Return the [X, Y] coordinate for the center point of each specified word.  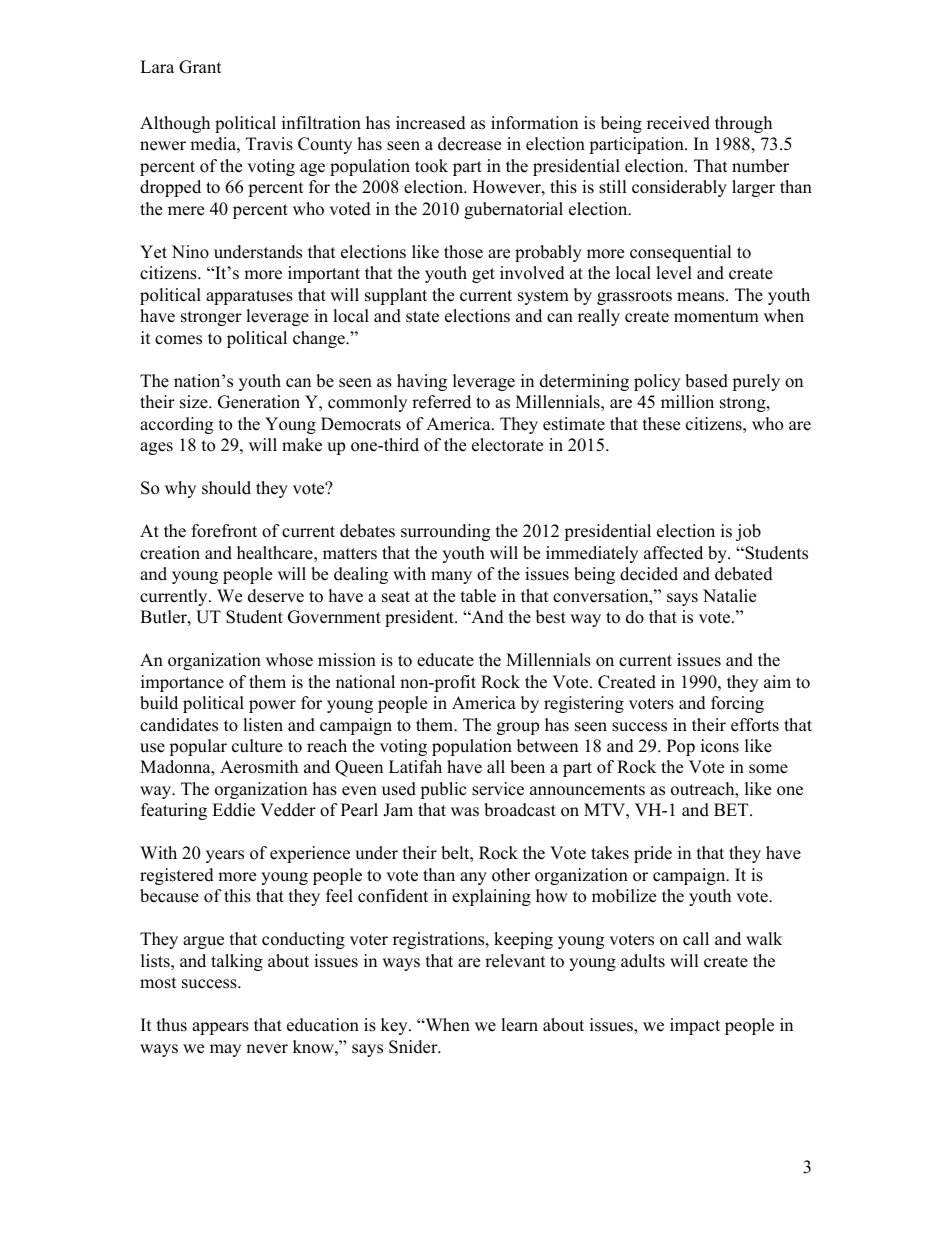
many [451, 577]
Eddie [233, 810]
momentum [716, 317]
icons [720, 746]
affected [673, 553]
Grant [200, 67]
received [678, 123]
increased [431, 123]
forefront [224, 531]
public [443, 790]
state [422, 317]
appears [220, 1028]
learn [519, 1025]
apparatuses [249, 297]
